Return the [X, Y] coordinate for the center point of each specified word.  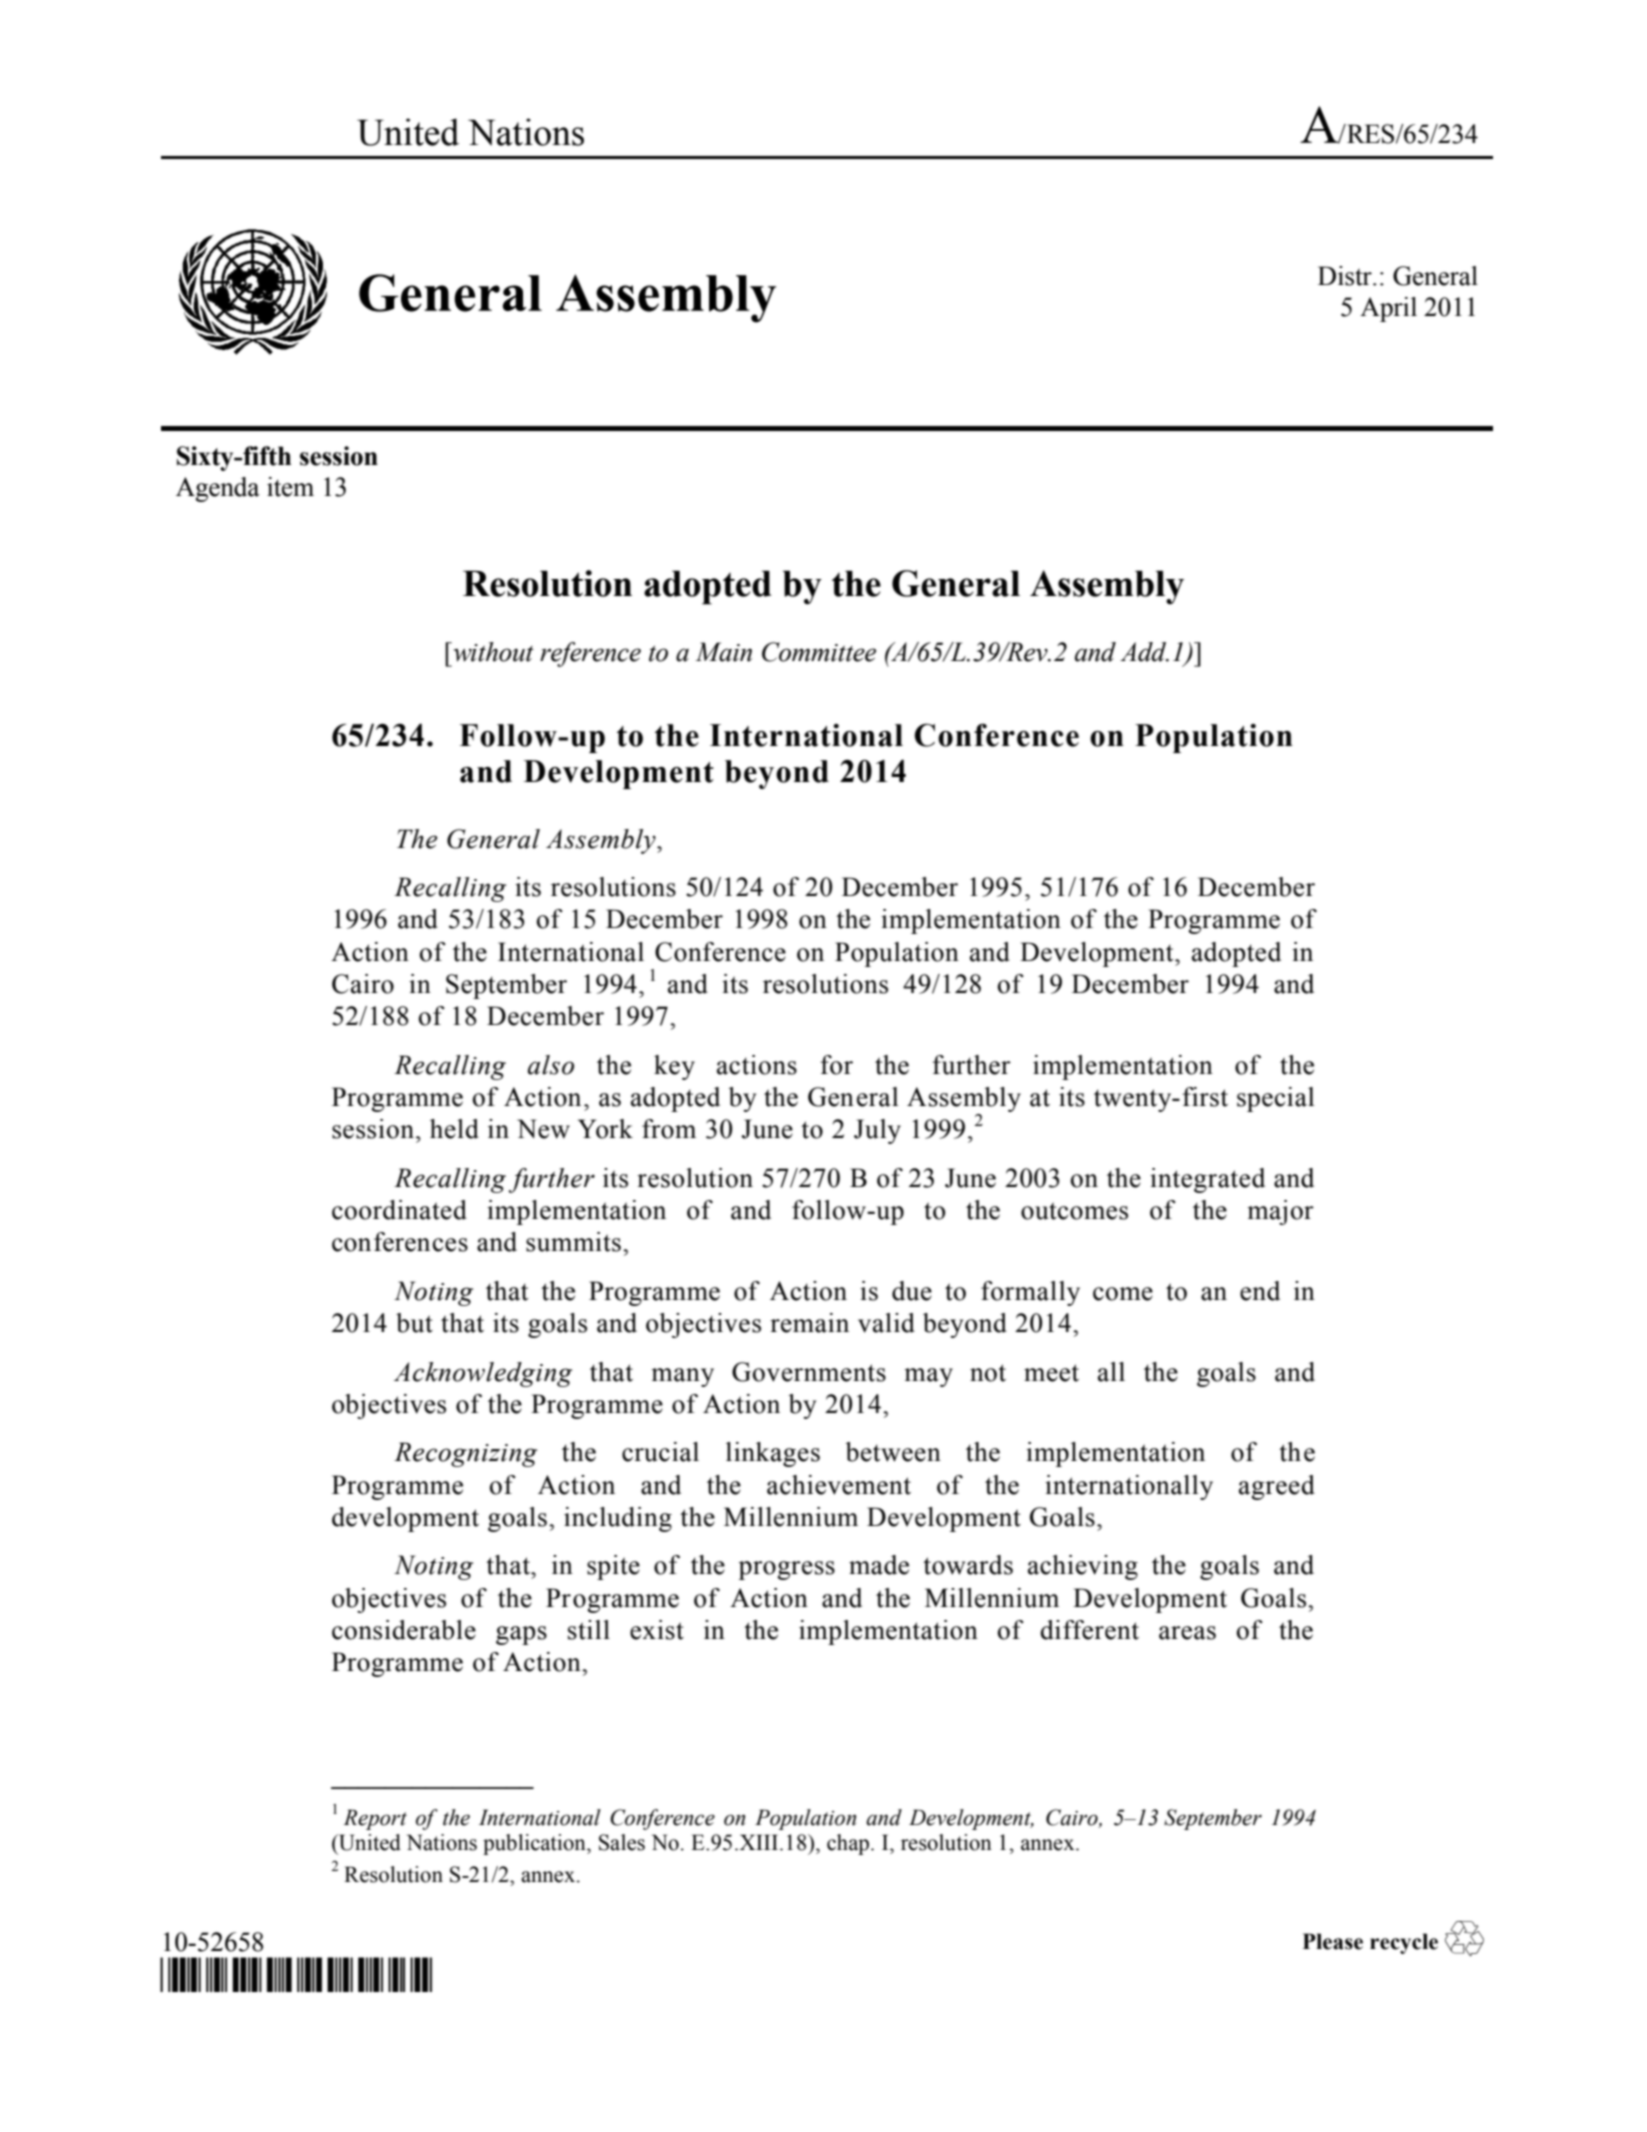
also [551, 1065]
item [290, 487]
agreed [1277, 1487]
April [1388, 309]
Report [375, 1819]
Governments [809, 1372]
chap [849, 1844]
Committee [819, 652]
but [414, 1323]
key [674, 1067]
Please [1333, 1941]
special [1275, 1099]
